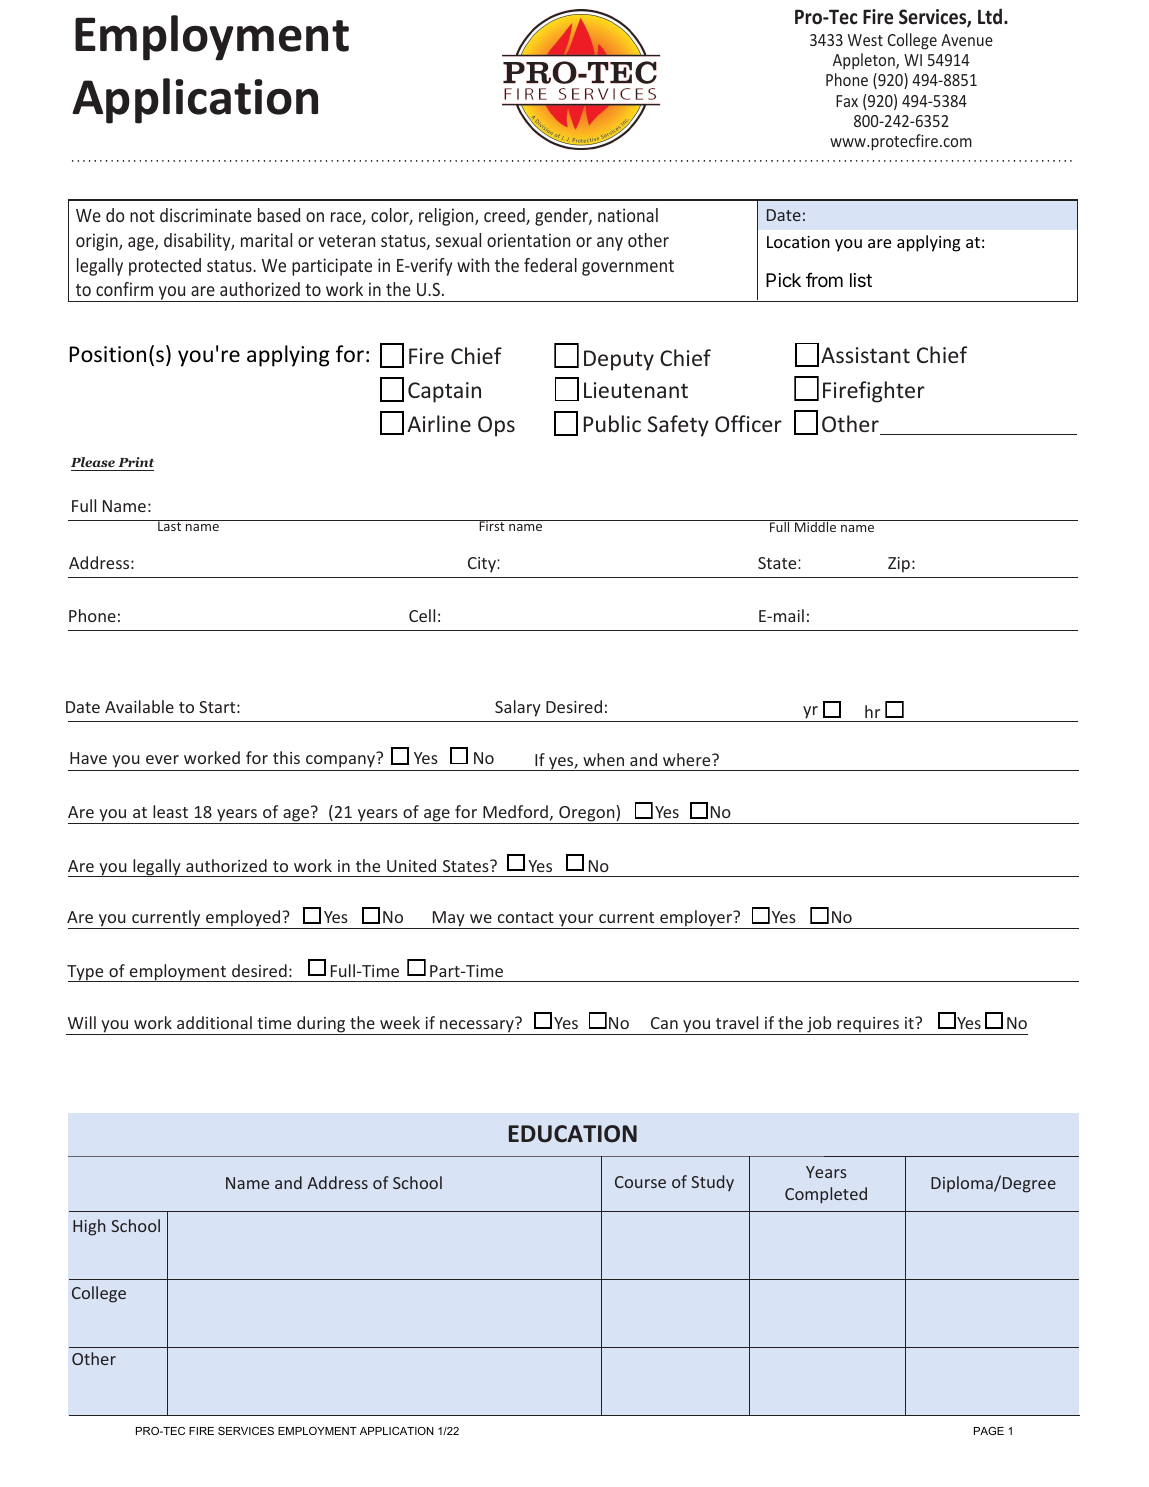 The height and width of the screenshot is (1487, 1149). What do you see at coordinates (206, 215) in the screenshot?
I see `discriminate` at bounding box center [206, 215].
